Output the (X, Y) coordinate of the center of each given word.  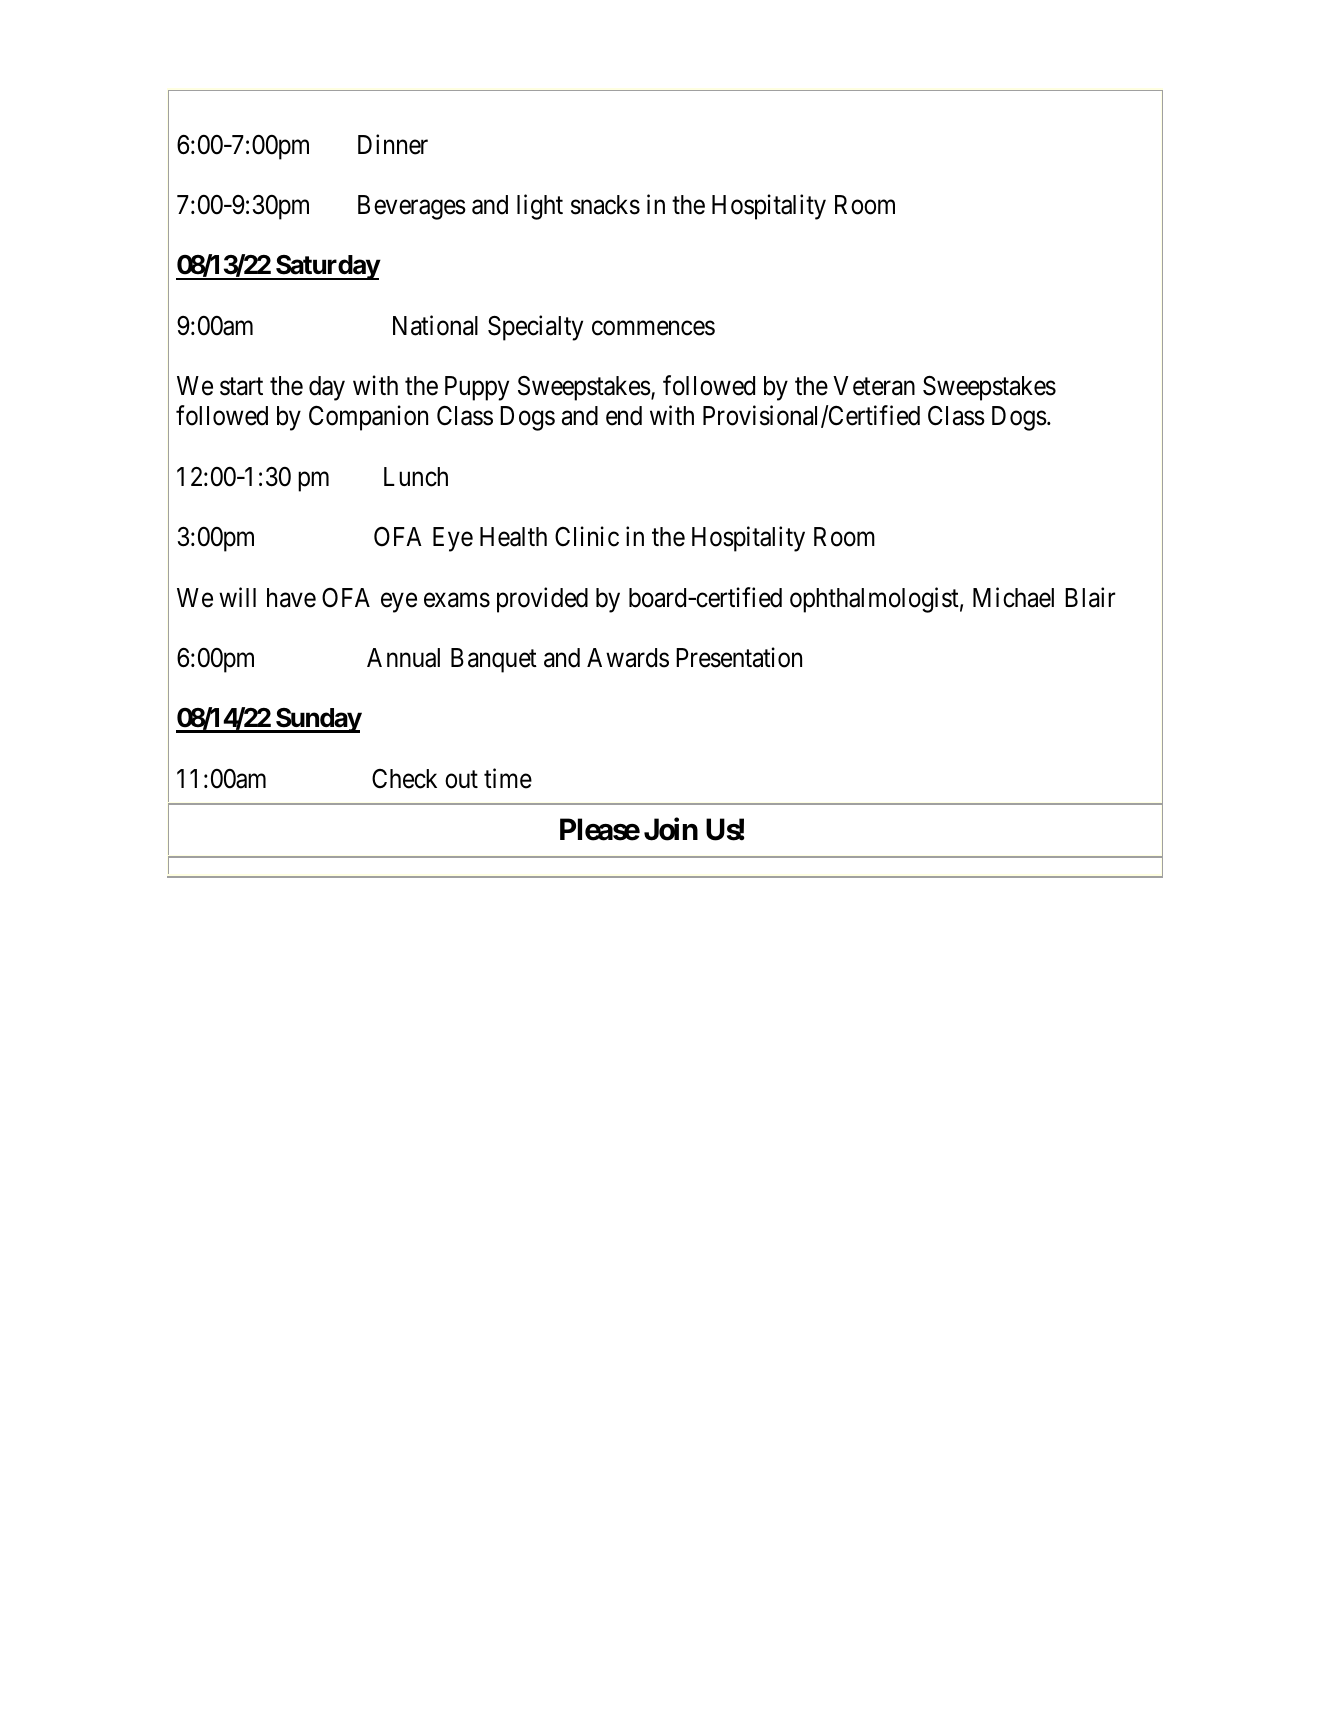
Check (404, 779)
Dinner (393, 144)
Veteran (874, 386)
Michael (1013, 597)
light (540, 207)
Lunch (416, 477)
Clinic (587, 536)
